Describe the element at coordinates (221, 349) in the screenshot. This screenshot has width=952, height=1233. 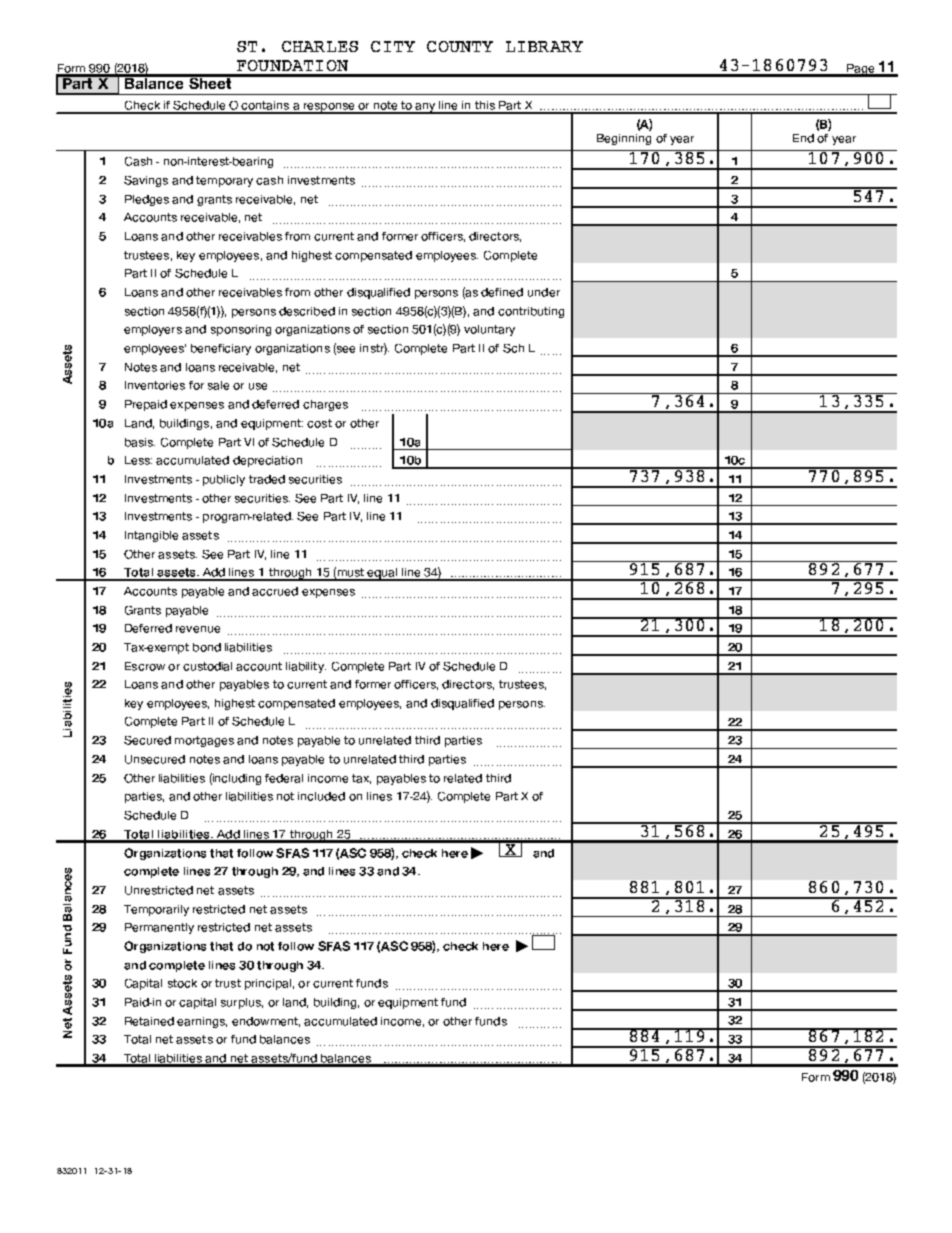
I see `beneficiary` at that location.
